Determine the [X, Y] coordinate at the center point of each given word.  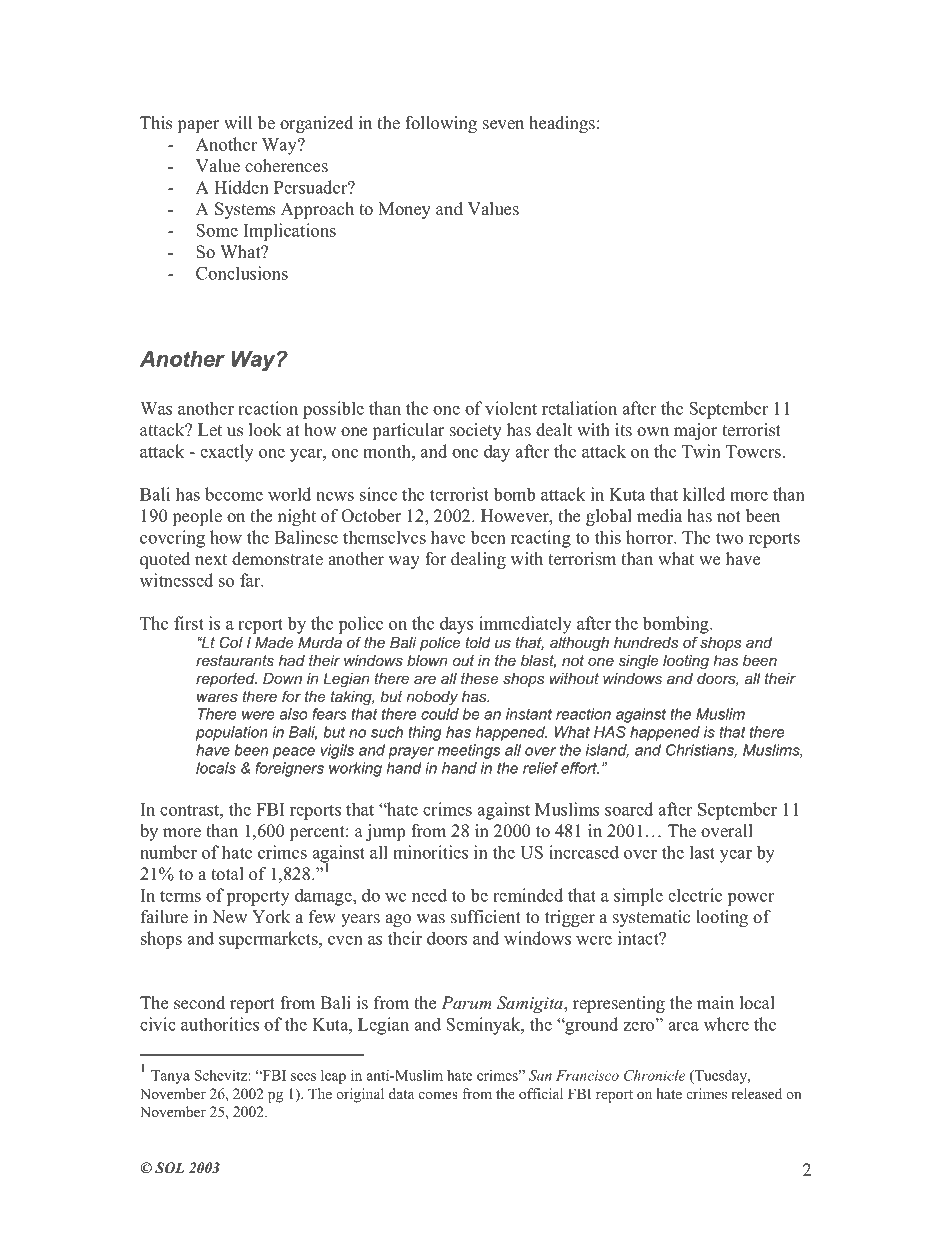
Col [231, 642]
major [696, 431]
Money [404, 210]
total [227, 874]
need [429, 895]
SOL [169, 1168]
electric [695, 895]
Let [210, 430]
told [478, 642]
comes [438, 1095]
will [238, 122]
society [476, 431]
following [441, 124]
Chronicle [654, 1075]
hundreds [646, 642]
